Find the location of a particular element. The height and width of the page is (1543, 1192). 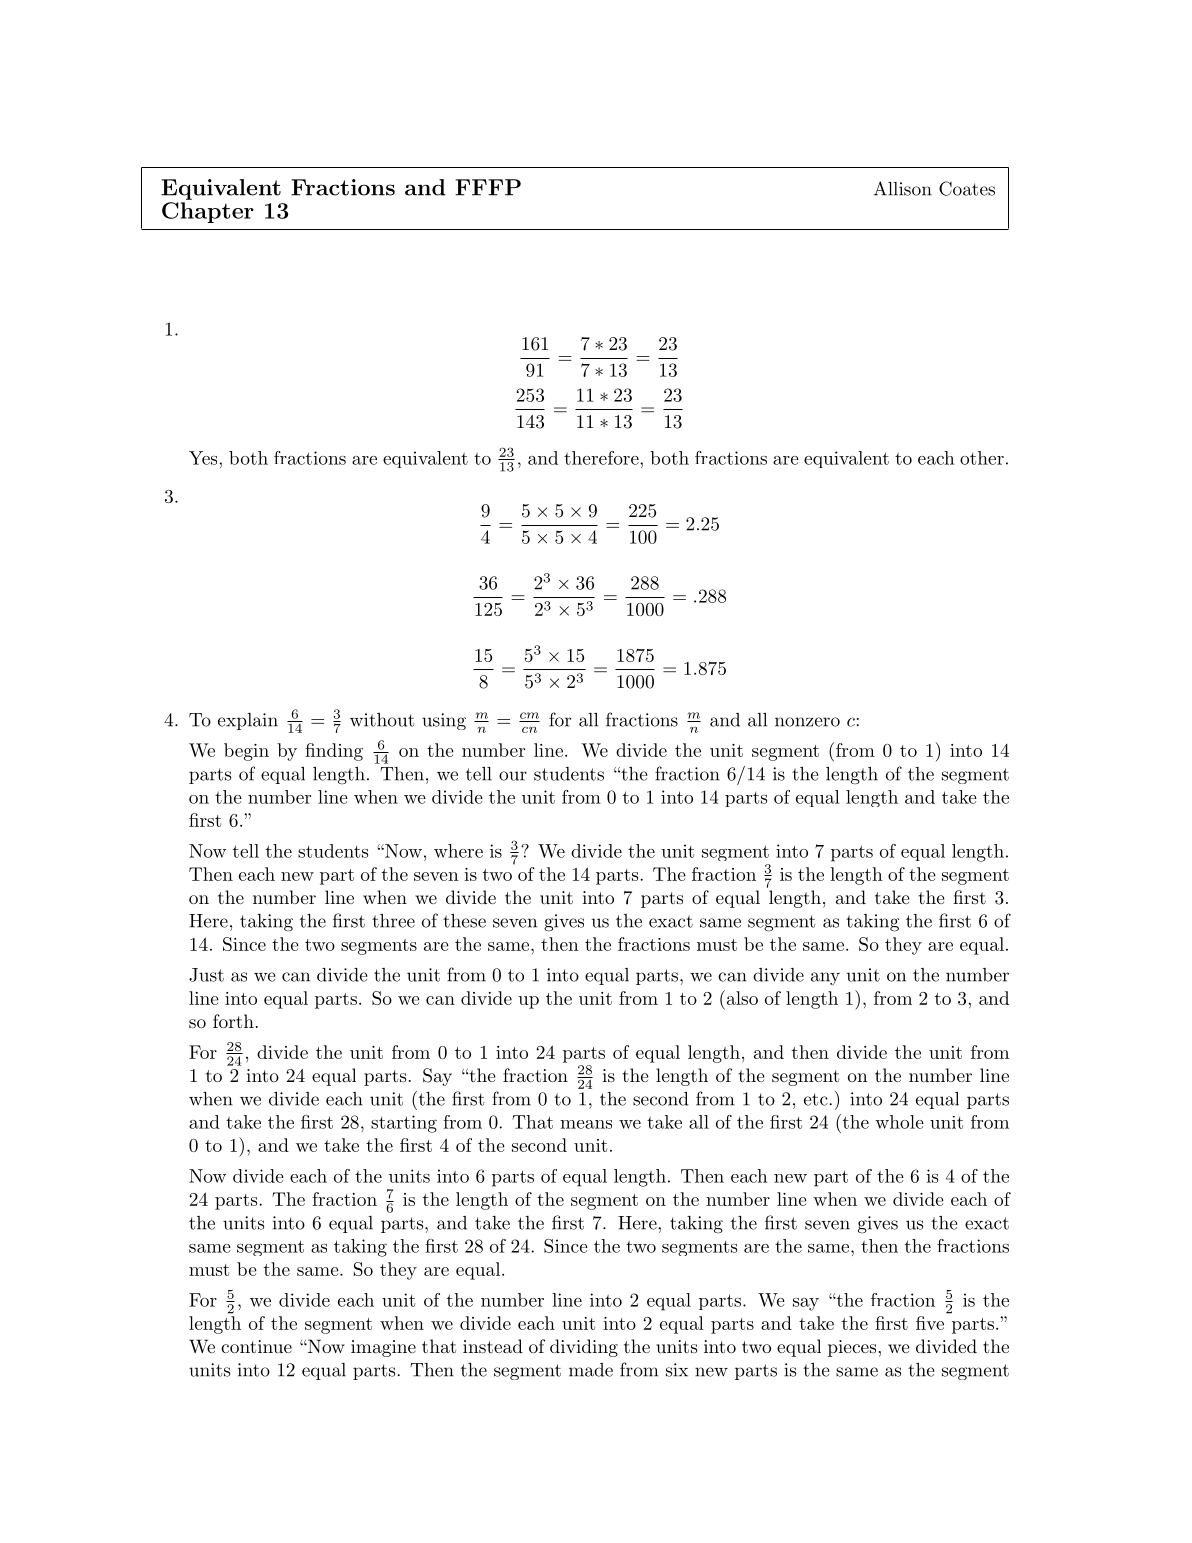

Just is located at coordinates (206, 975).
